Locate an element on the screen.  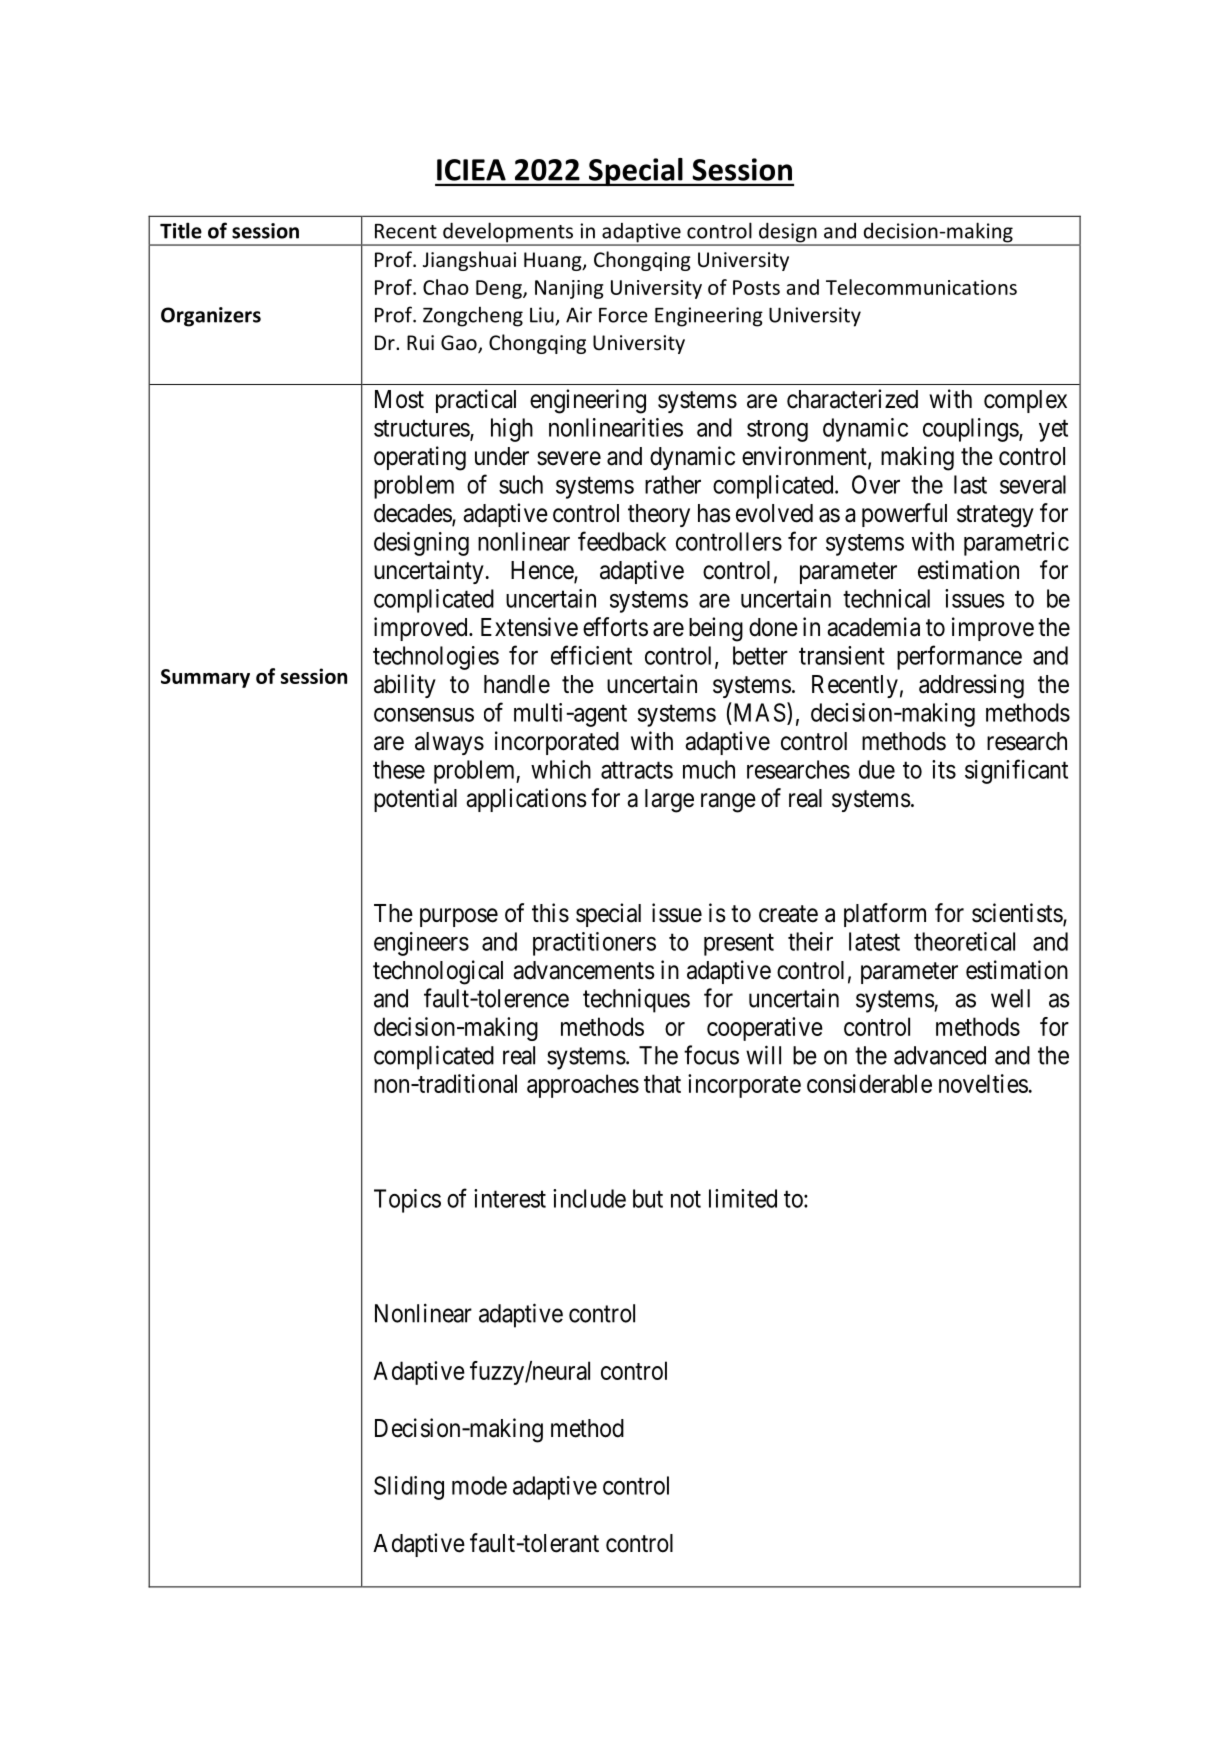
platform is located at coordinates (885, 915).
